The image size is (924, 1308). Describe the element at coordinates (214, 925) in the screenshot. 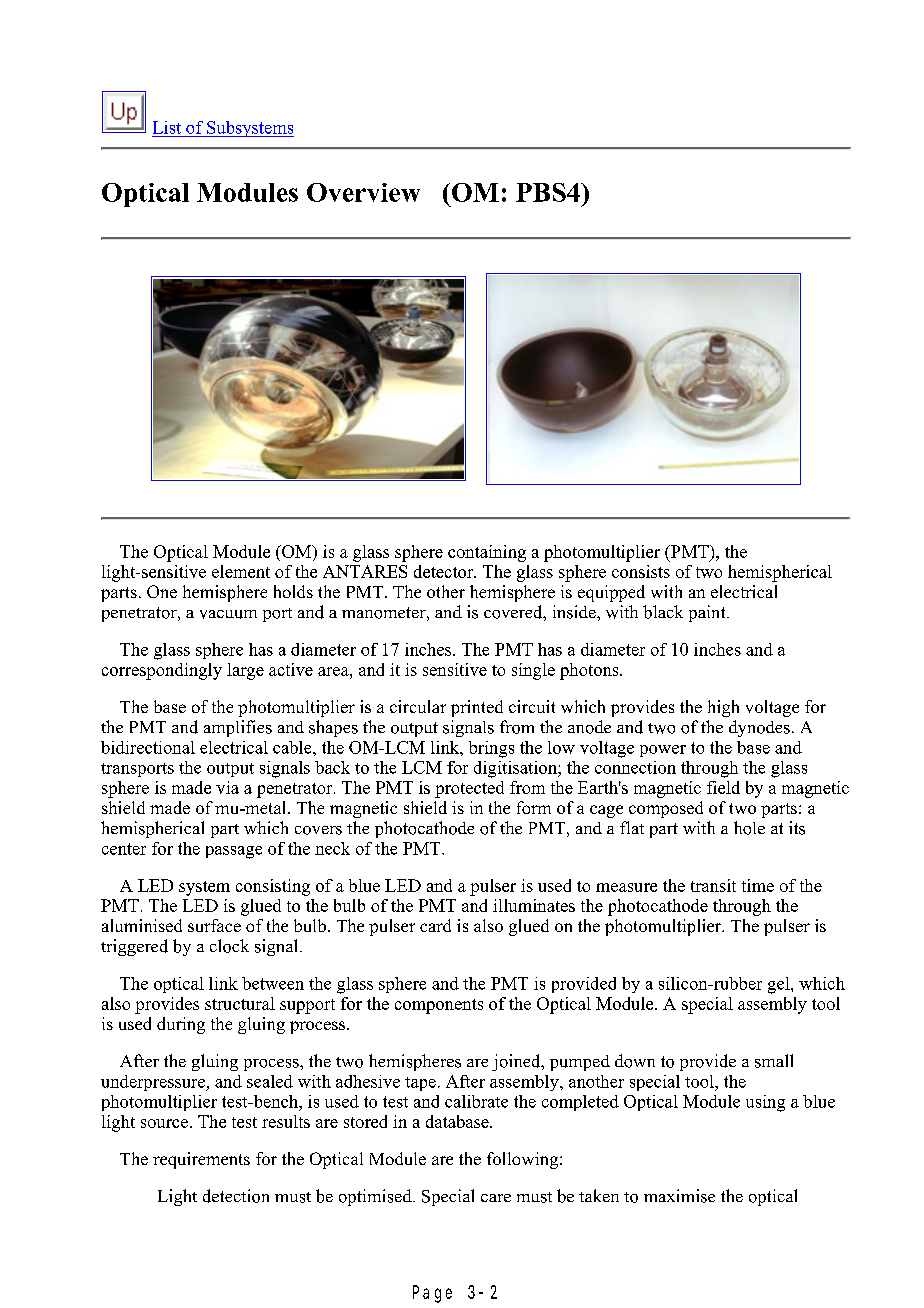

I see `surface` at that location.
